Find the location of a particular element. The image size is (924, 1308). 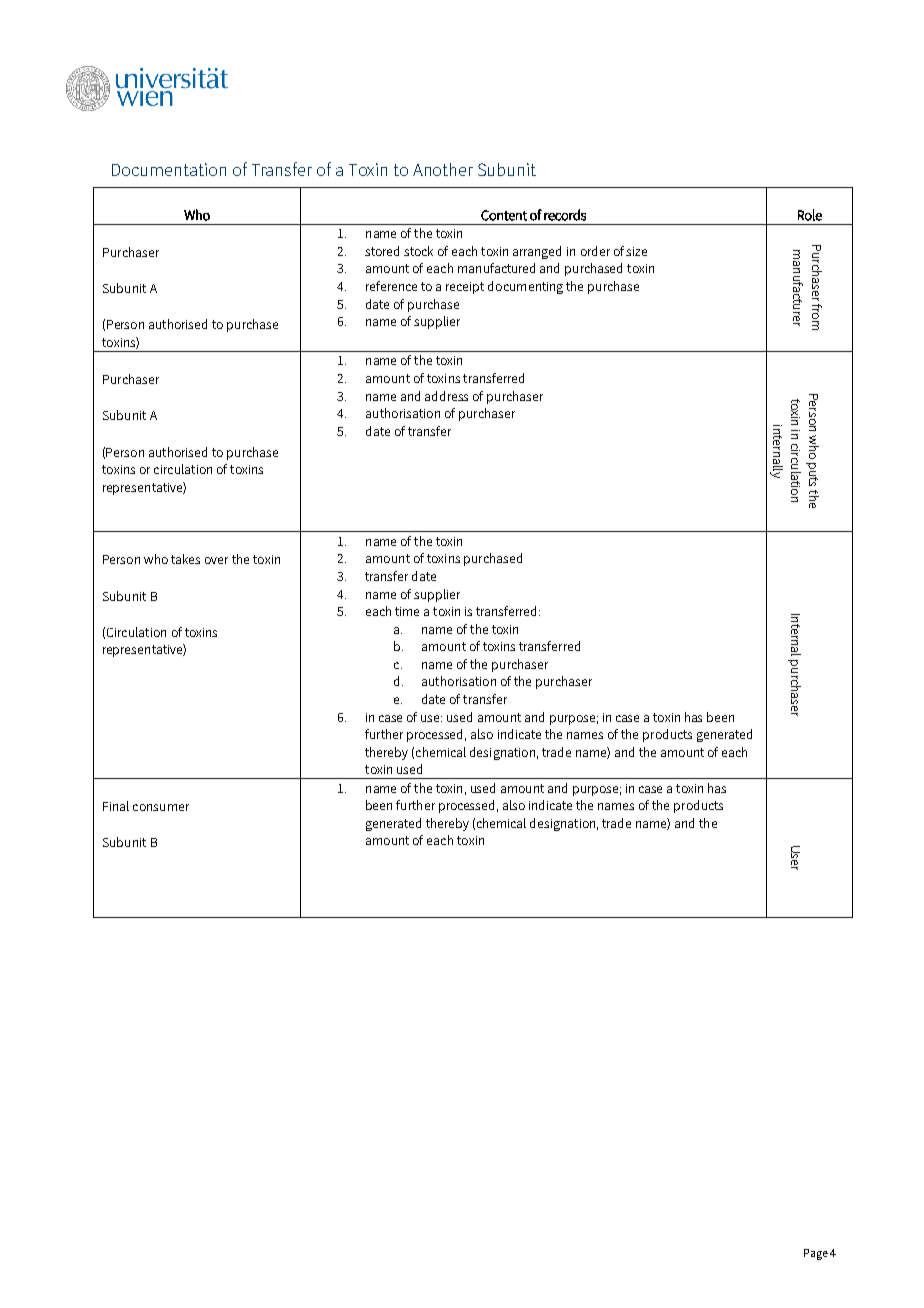

Final is located at coordinates (116, 806).
